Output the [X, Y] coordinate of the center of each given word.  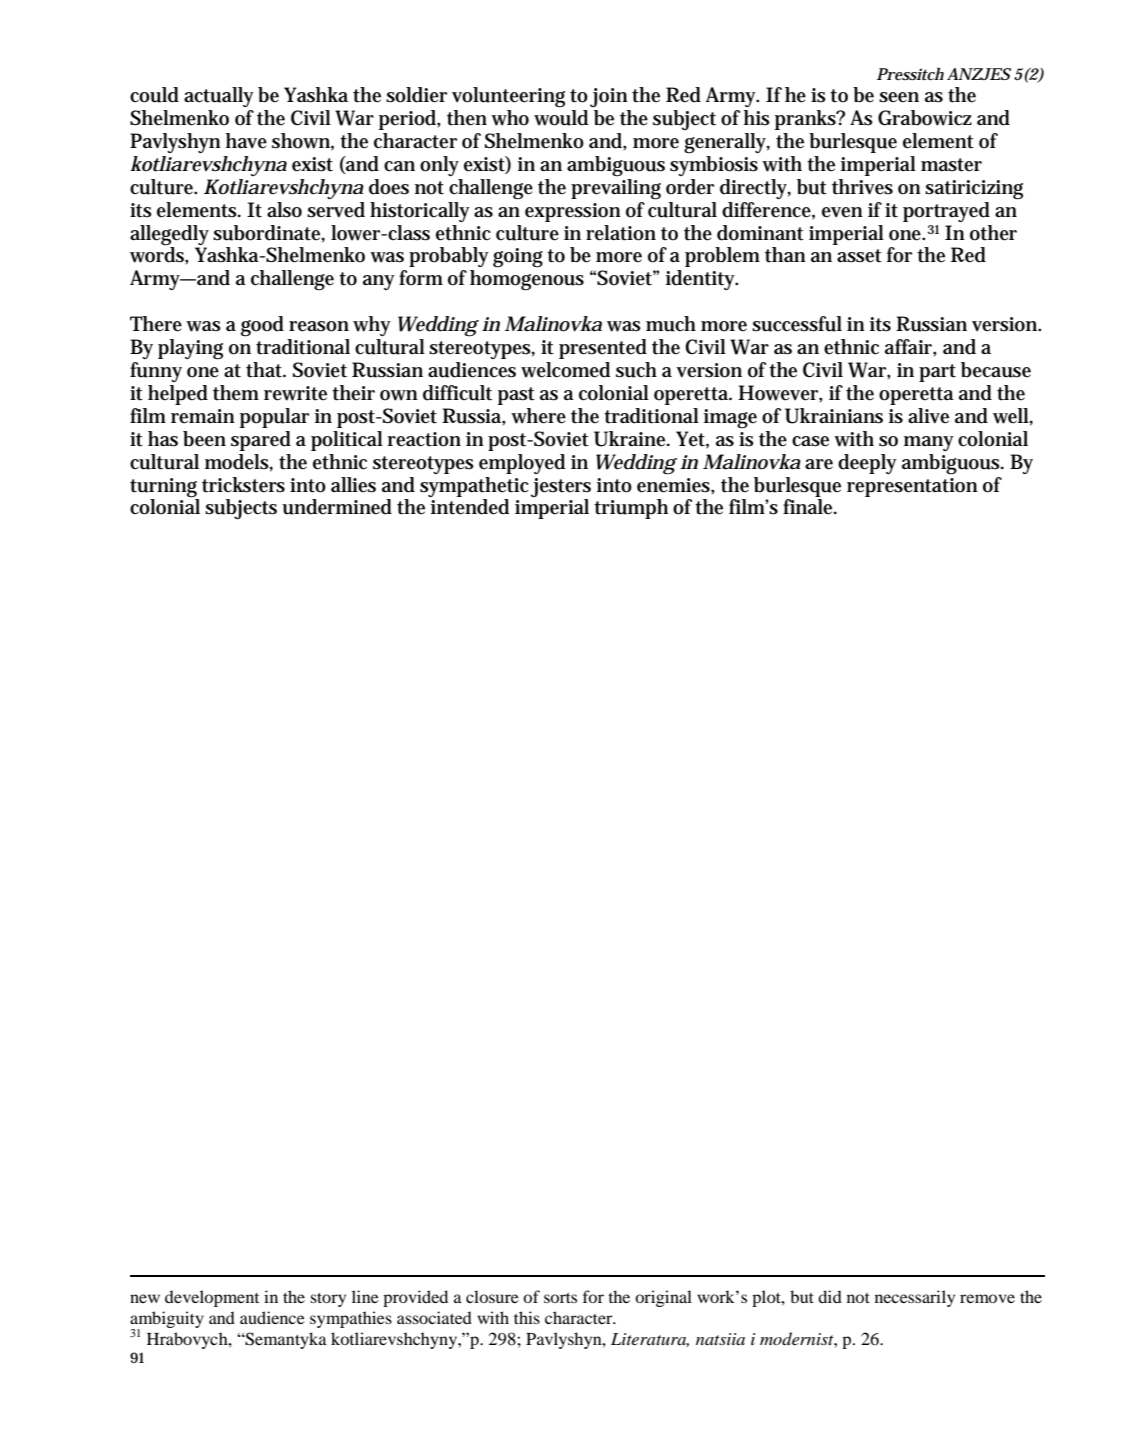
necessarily [915, 1298]
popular [274, 418]
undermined [337, 507]
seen [899, 97]
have [246, 141]
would [561, 118]
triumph [631, 509]
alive [928, 416]
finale [809, 507]
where [538, 416]
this [527, 1317]
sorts [560, 1298]
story [328, 1300]
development [212, 1298]
